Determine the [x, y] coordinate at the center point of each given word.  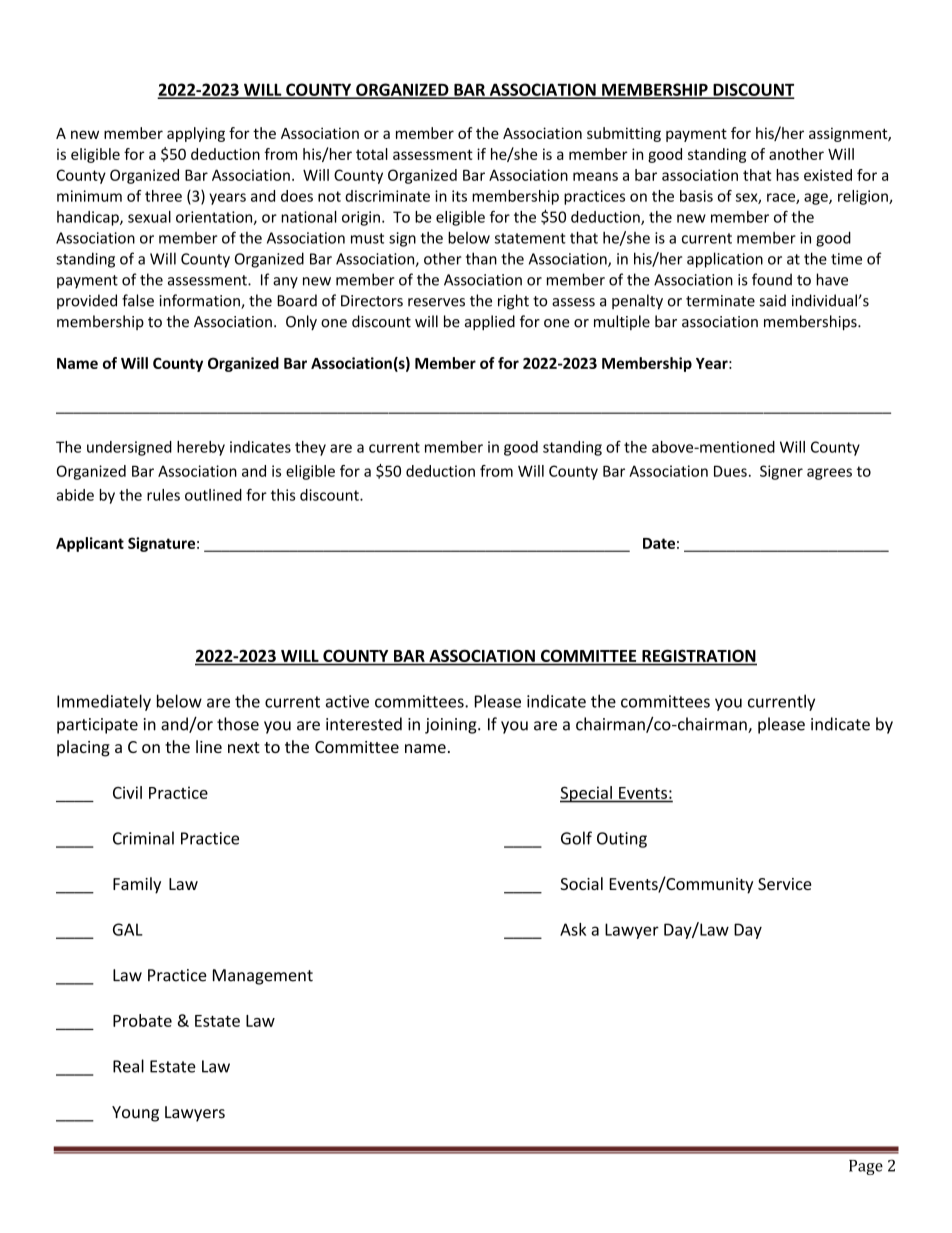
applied [490, 322]
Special [587, 794]
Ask [573, 929]
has [787, 175]
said [772, 300]
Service [785, 884]
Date [659, 543]
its [459, 196]
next [244, 747]
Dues [730, 471]
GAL [128, 929]
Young [135, 1114]
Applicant [90, 544]
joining [452, 726]
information [201, 301]
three [163, 196]
